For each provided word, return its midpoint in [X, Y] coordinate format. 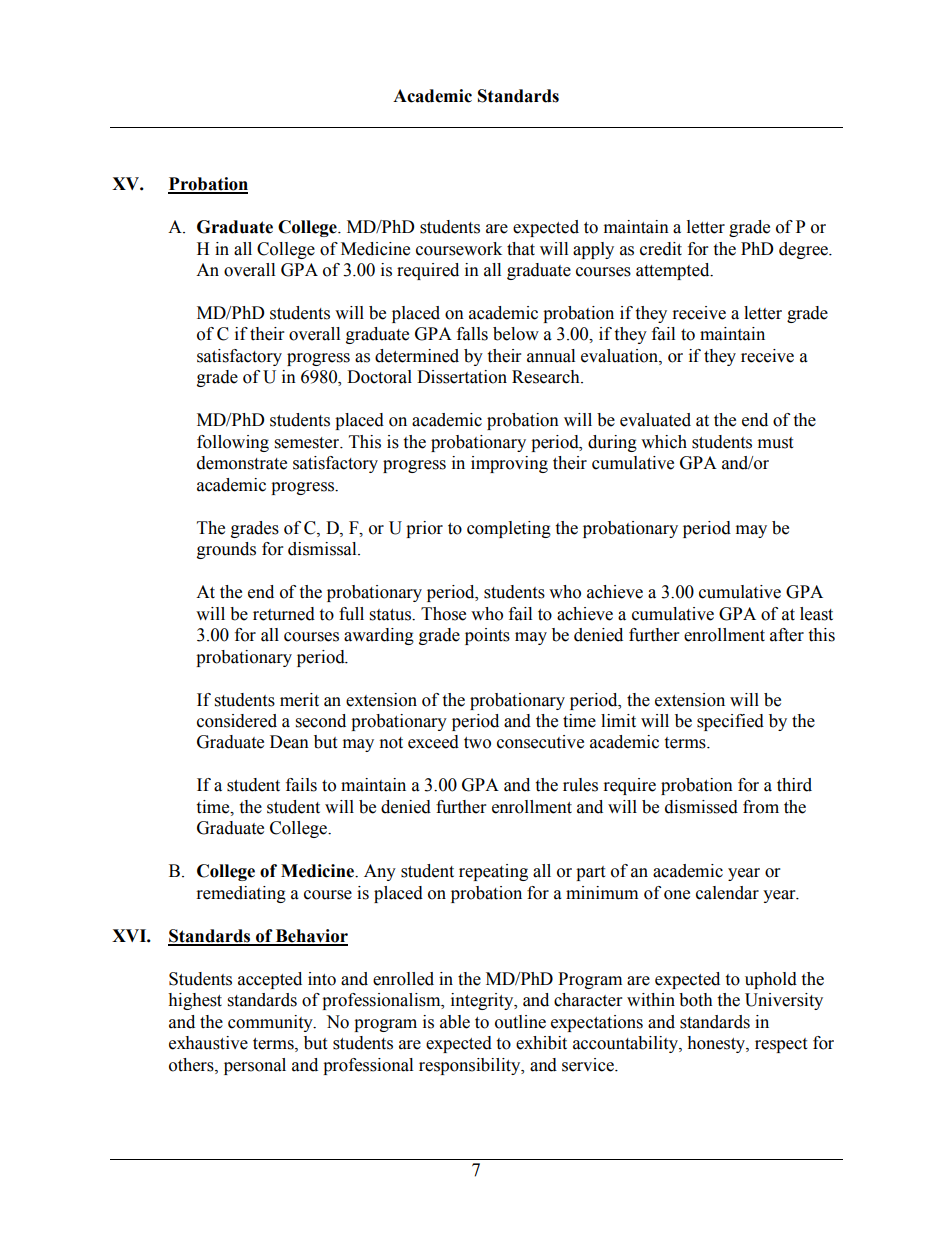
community [271, 1023]
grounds [226, 550]
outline [520, 1022]
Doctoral [379, 377]
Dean [289, 742]
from [761, 807]
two [477, 743]
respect [781, 1045]
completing [509, 529]
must [775, 443]
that [521, 249]
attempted [674, 271]
